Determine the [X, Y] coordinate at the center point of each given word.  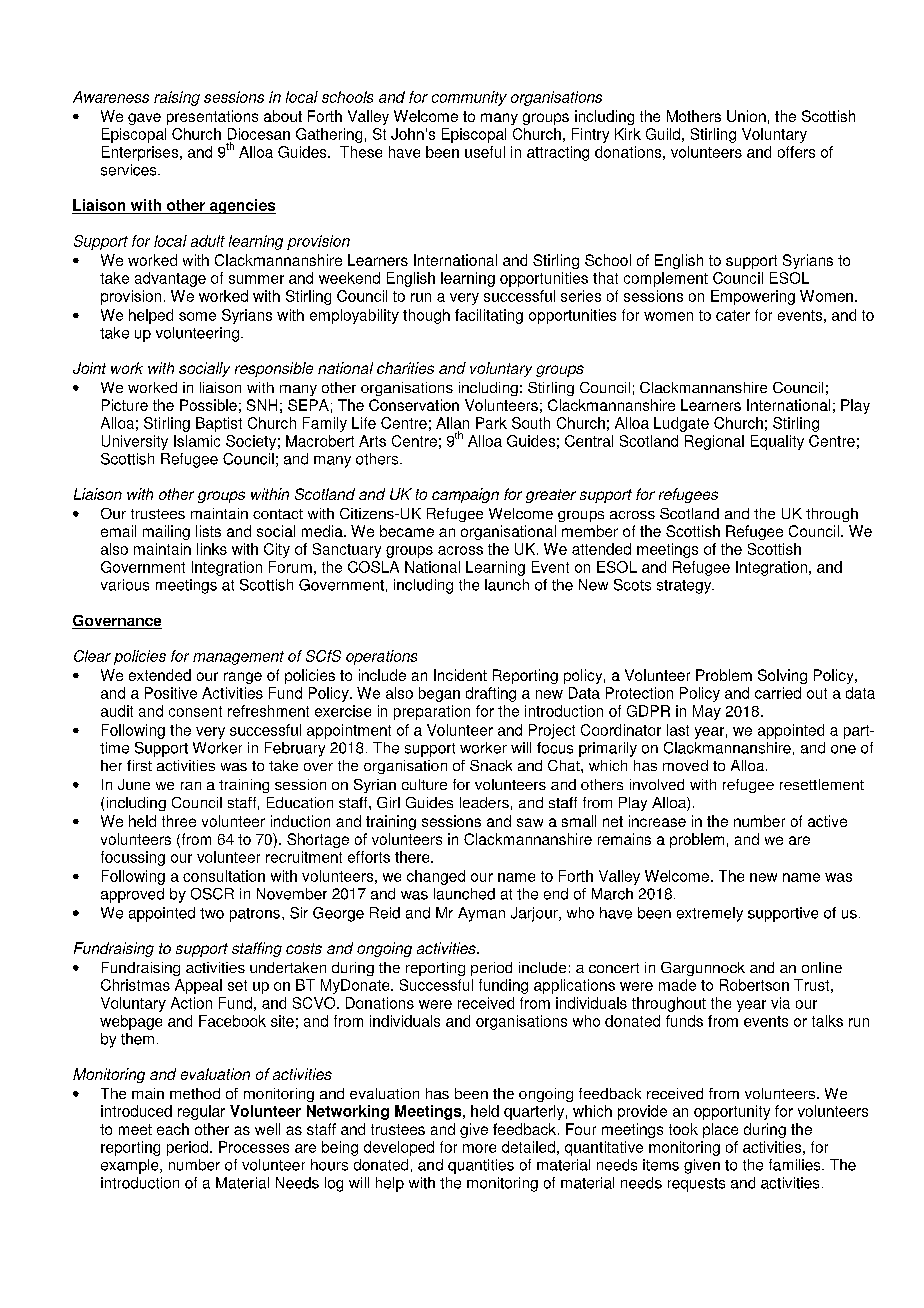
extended [160, 675]
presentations [212, 117]
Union [746, 116]
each [173, 1129]
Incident [460, 675]
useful [485, 152]
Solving [782, 676]
